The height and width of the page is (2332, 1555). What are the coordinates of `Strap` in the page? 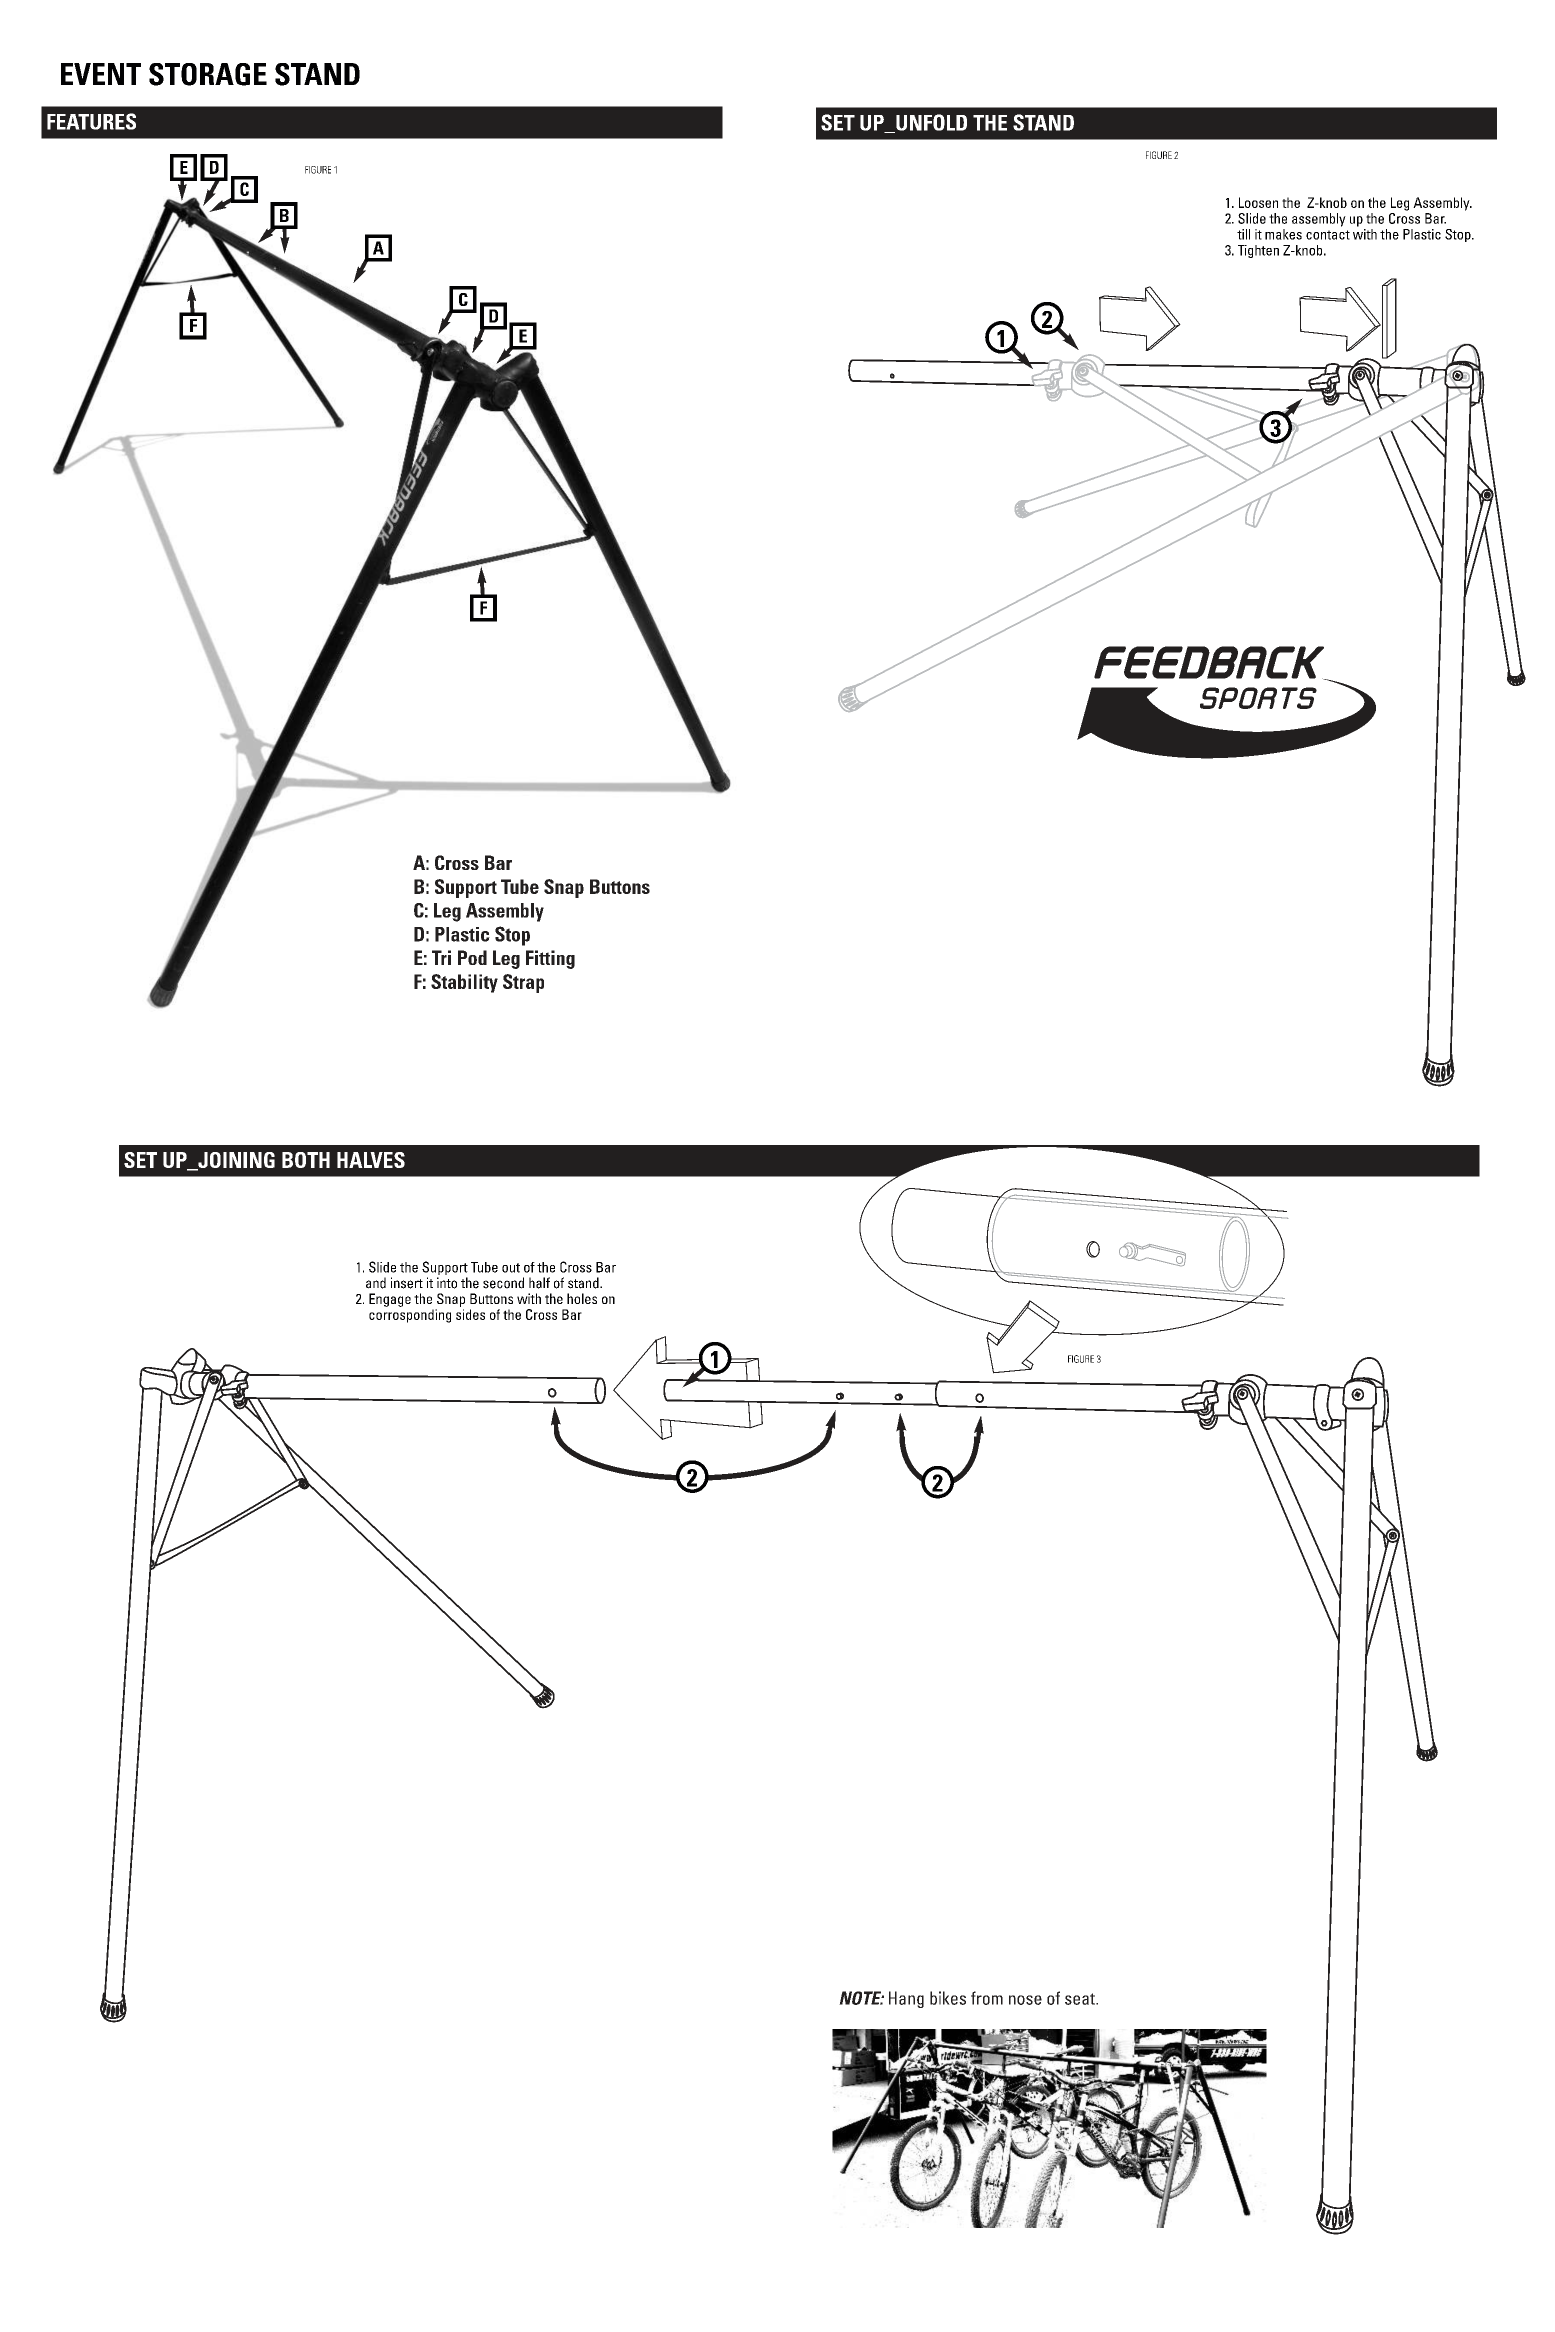 It's located at (523, 983).
